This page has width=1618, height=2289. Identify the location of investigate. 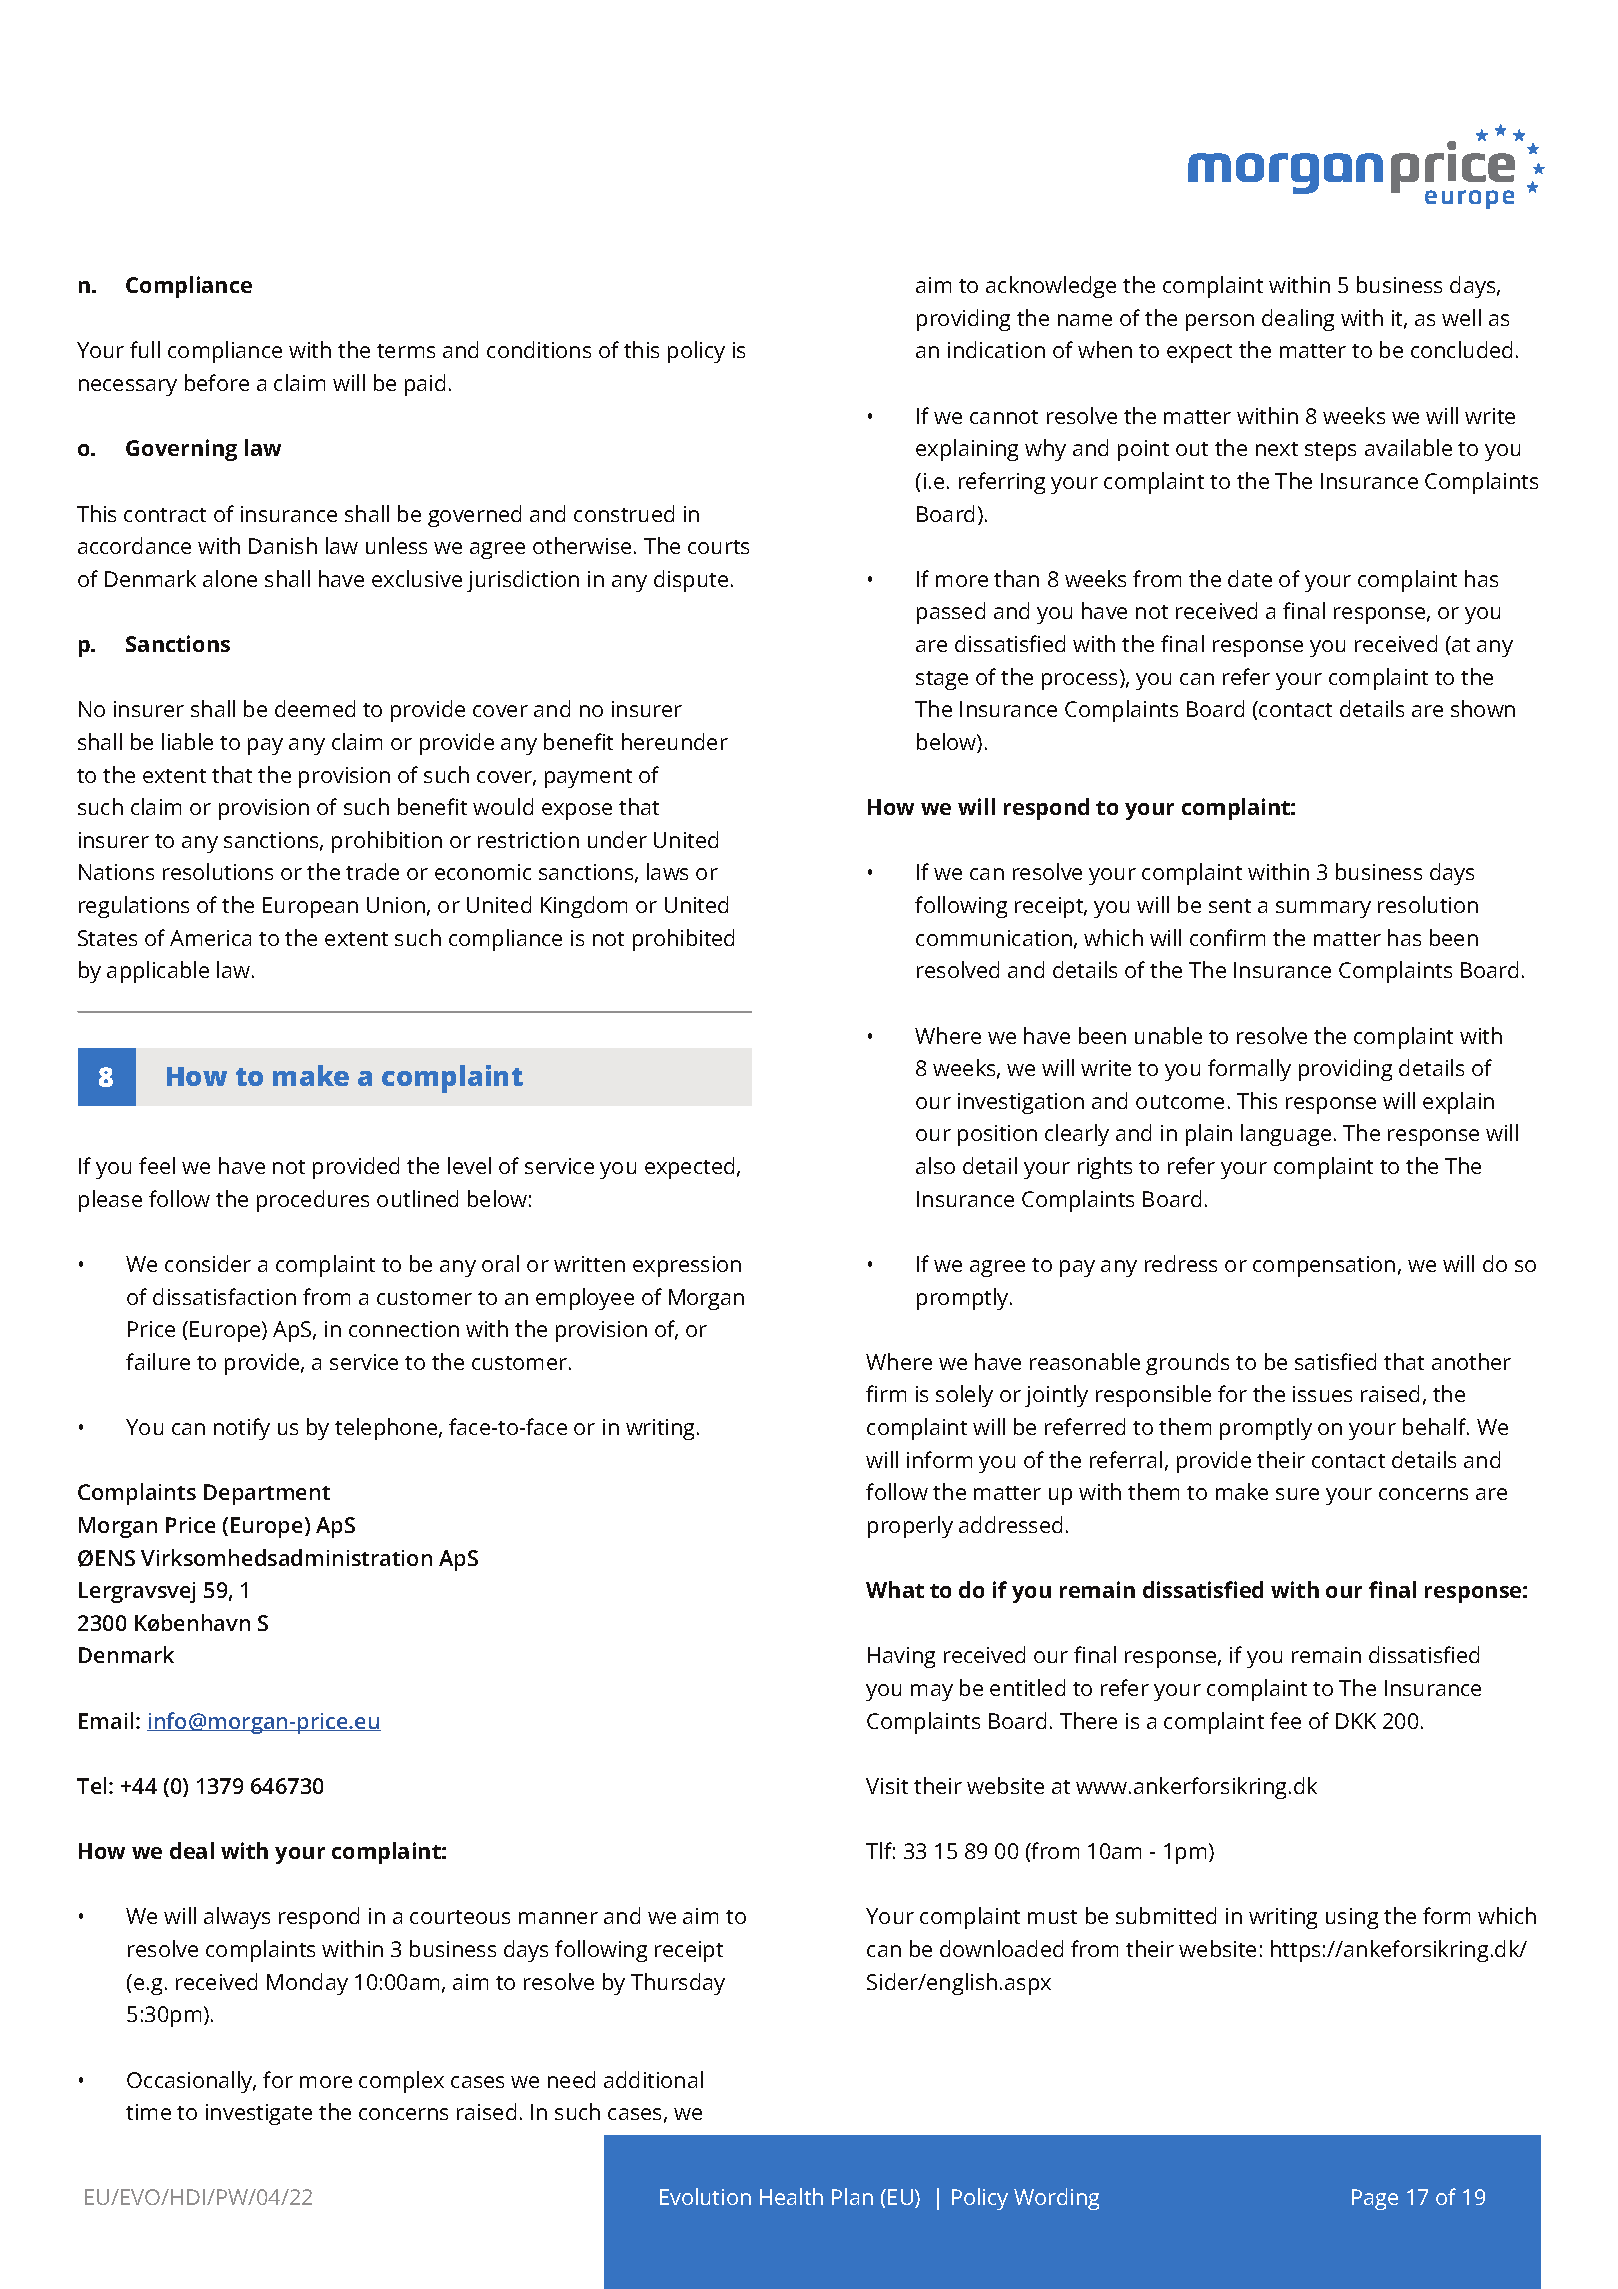
(259, 2114).
